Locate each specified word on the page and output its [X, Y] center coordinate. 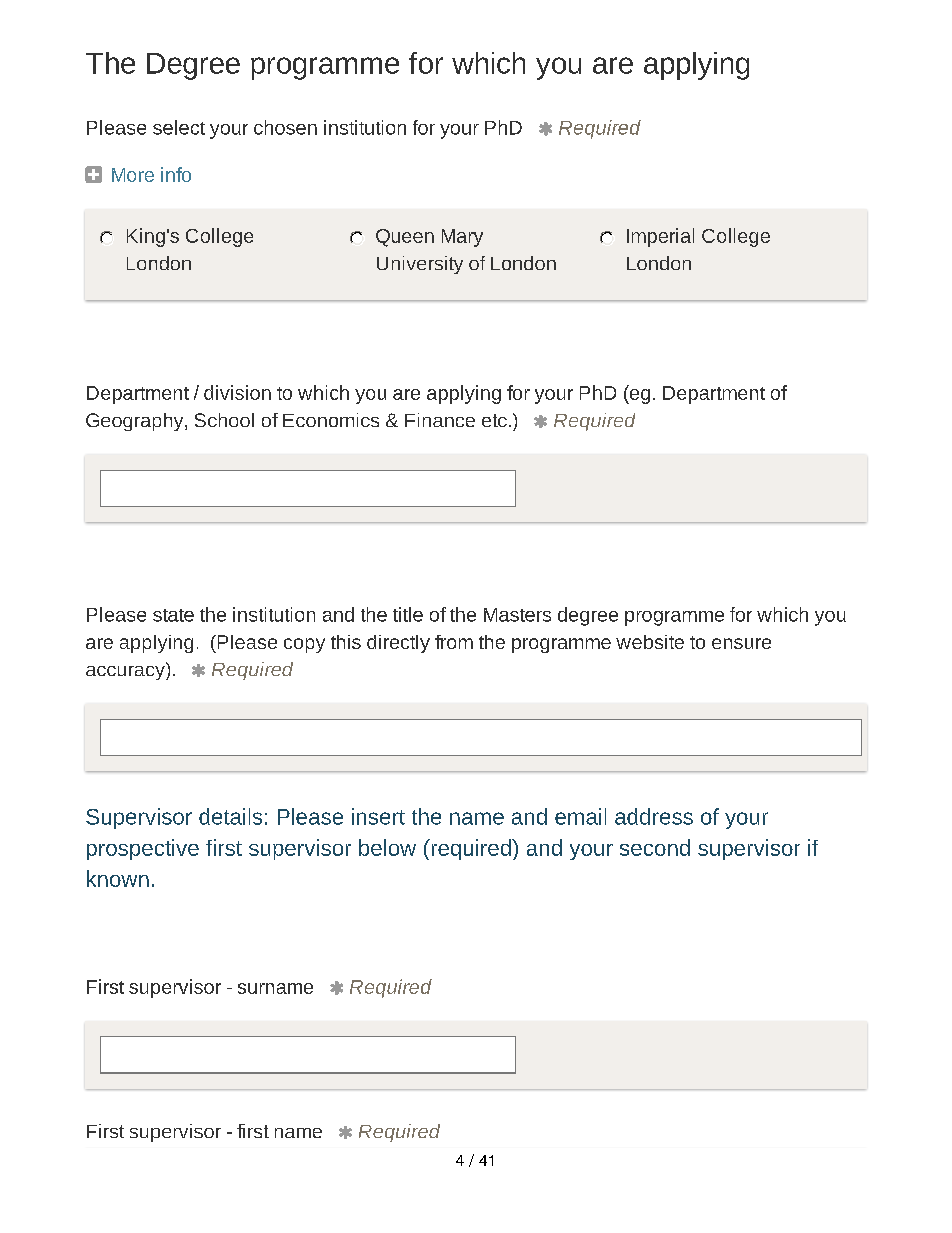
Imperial [660, 237]
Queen [405, 238]
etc [494, 420]
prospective [143, 849]
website [650, 642]
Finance [440, 420]
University [420, 265]
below [387, 847]
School [224, 420]
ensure [741, 643]
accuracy [126, 671]
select [179, 127]
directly [398, 644]
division [237, 392]
